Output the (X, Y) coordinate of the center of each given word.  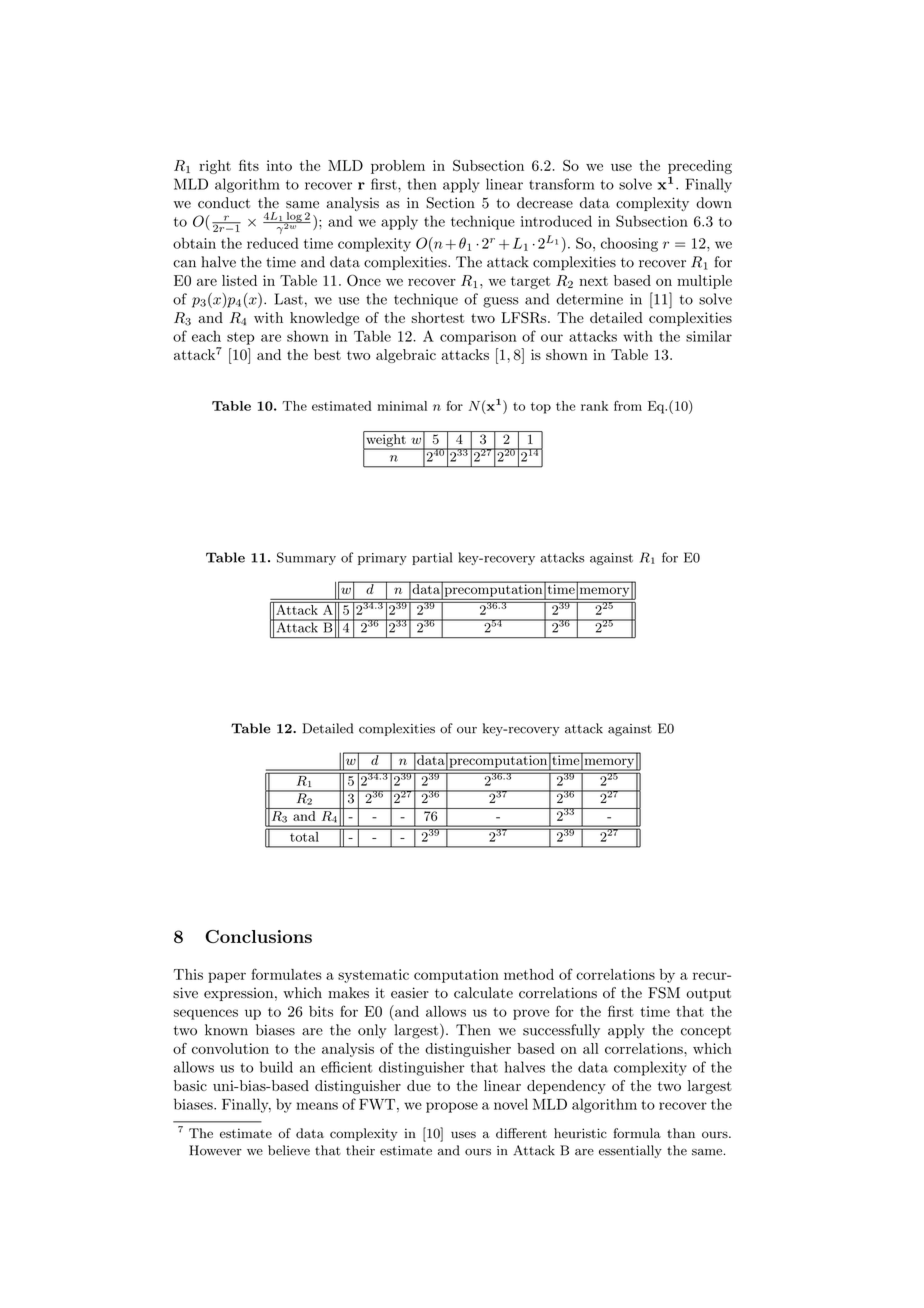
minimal (402, 406)
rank (594, 406)
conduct (224, 203)
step (241, 338)
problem (398, 167)
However (215, 1150)
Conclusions (258, 936)
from (628, 406)
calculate (483, 993)
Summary (306, 558)
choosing (629, 244)
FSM (664, 993)
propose (452, 1107)
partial (432, 558)
